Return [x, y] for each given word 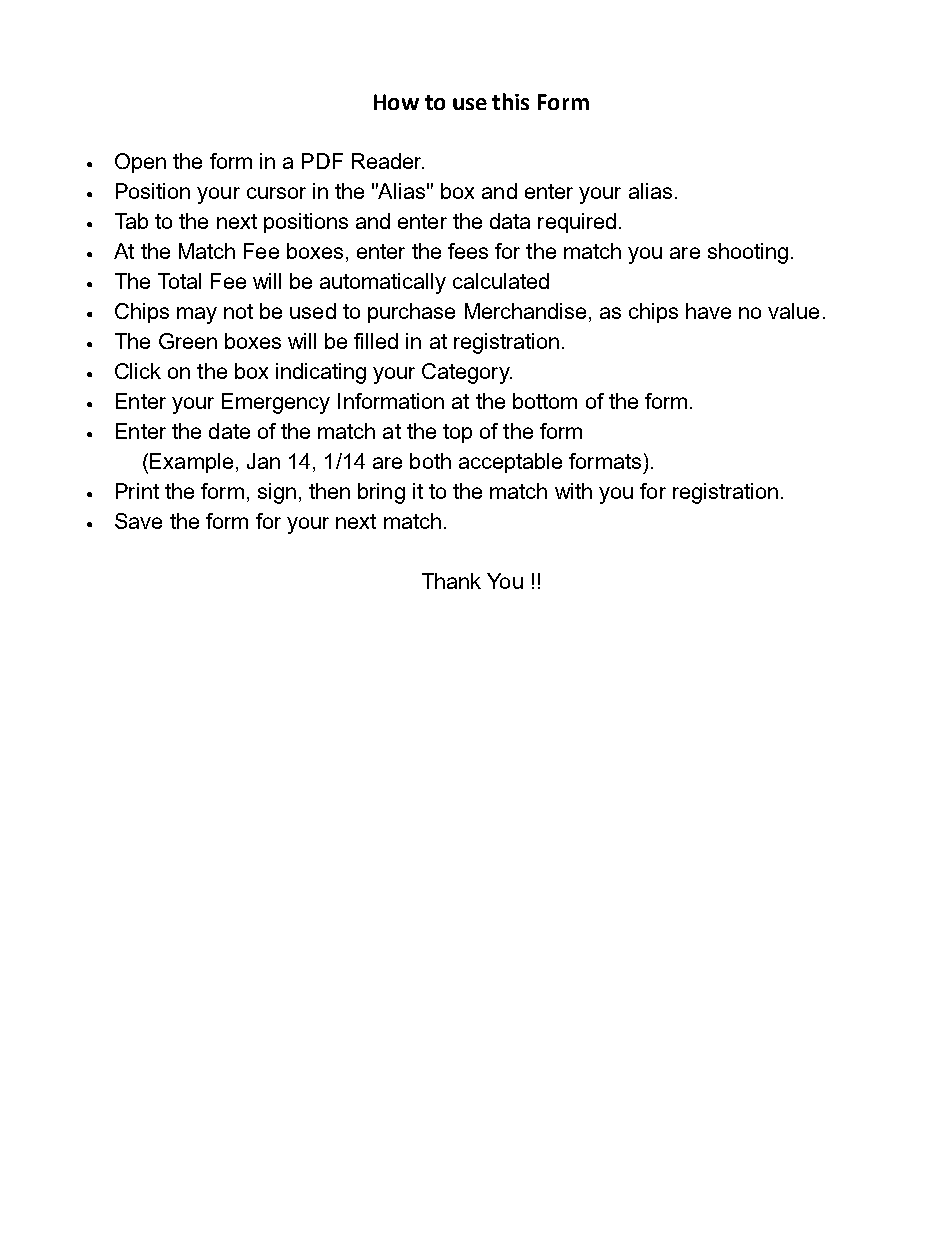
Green [188, 341]
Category [467, 373]
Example [191, 463]
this [510, 101]
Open [140, 163]
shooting [748, 253]
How [396, 102]
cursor [276, 193]
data [510, 221]
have [708, 311]
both [430, 461]
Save [138, 521]
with [573, 491]
